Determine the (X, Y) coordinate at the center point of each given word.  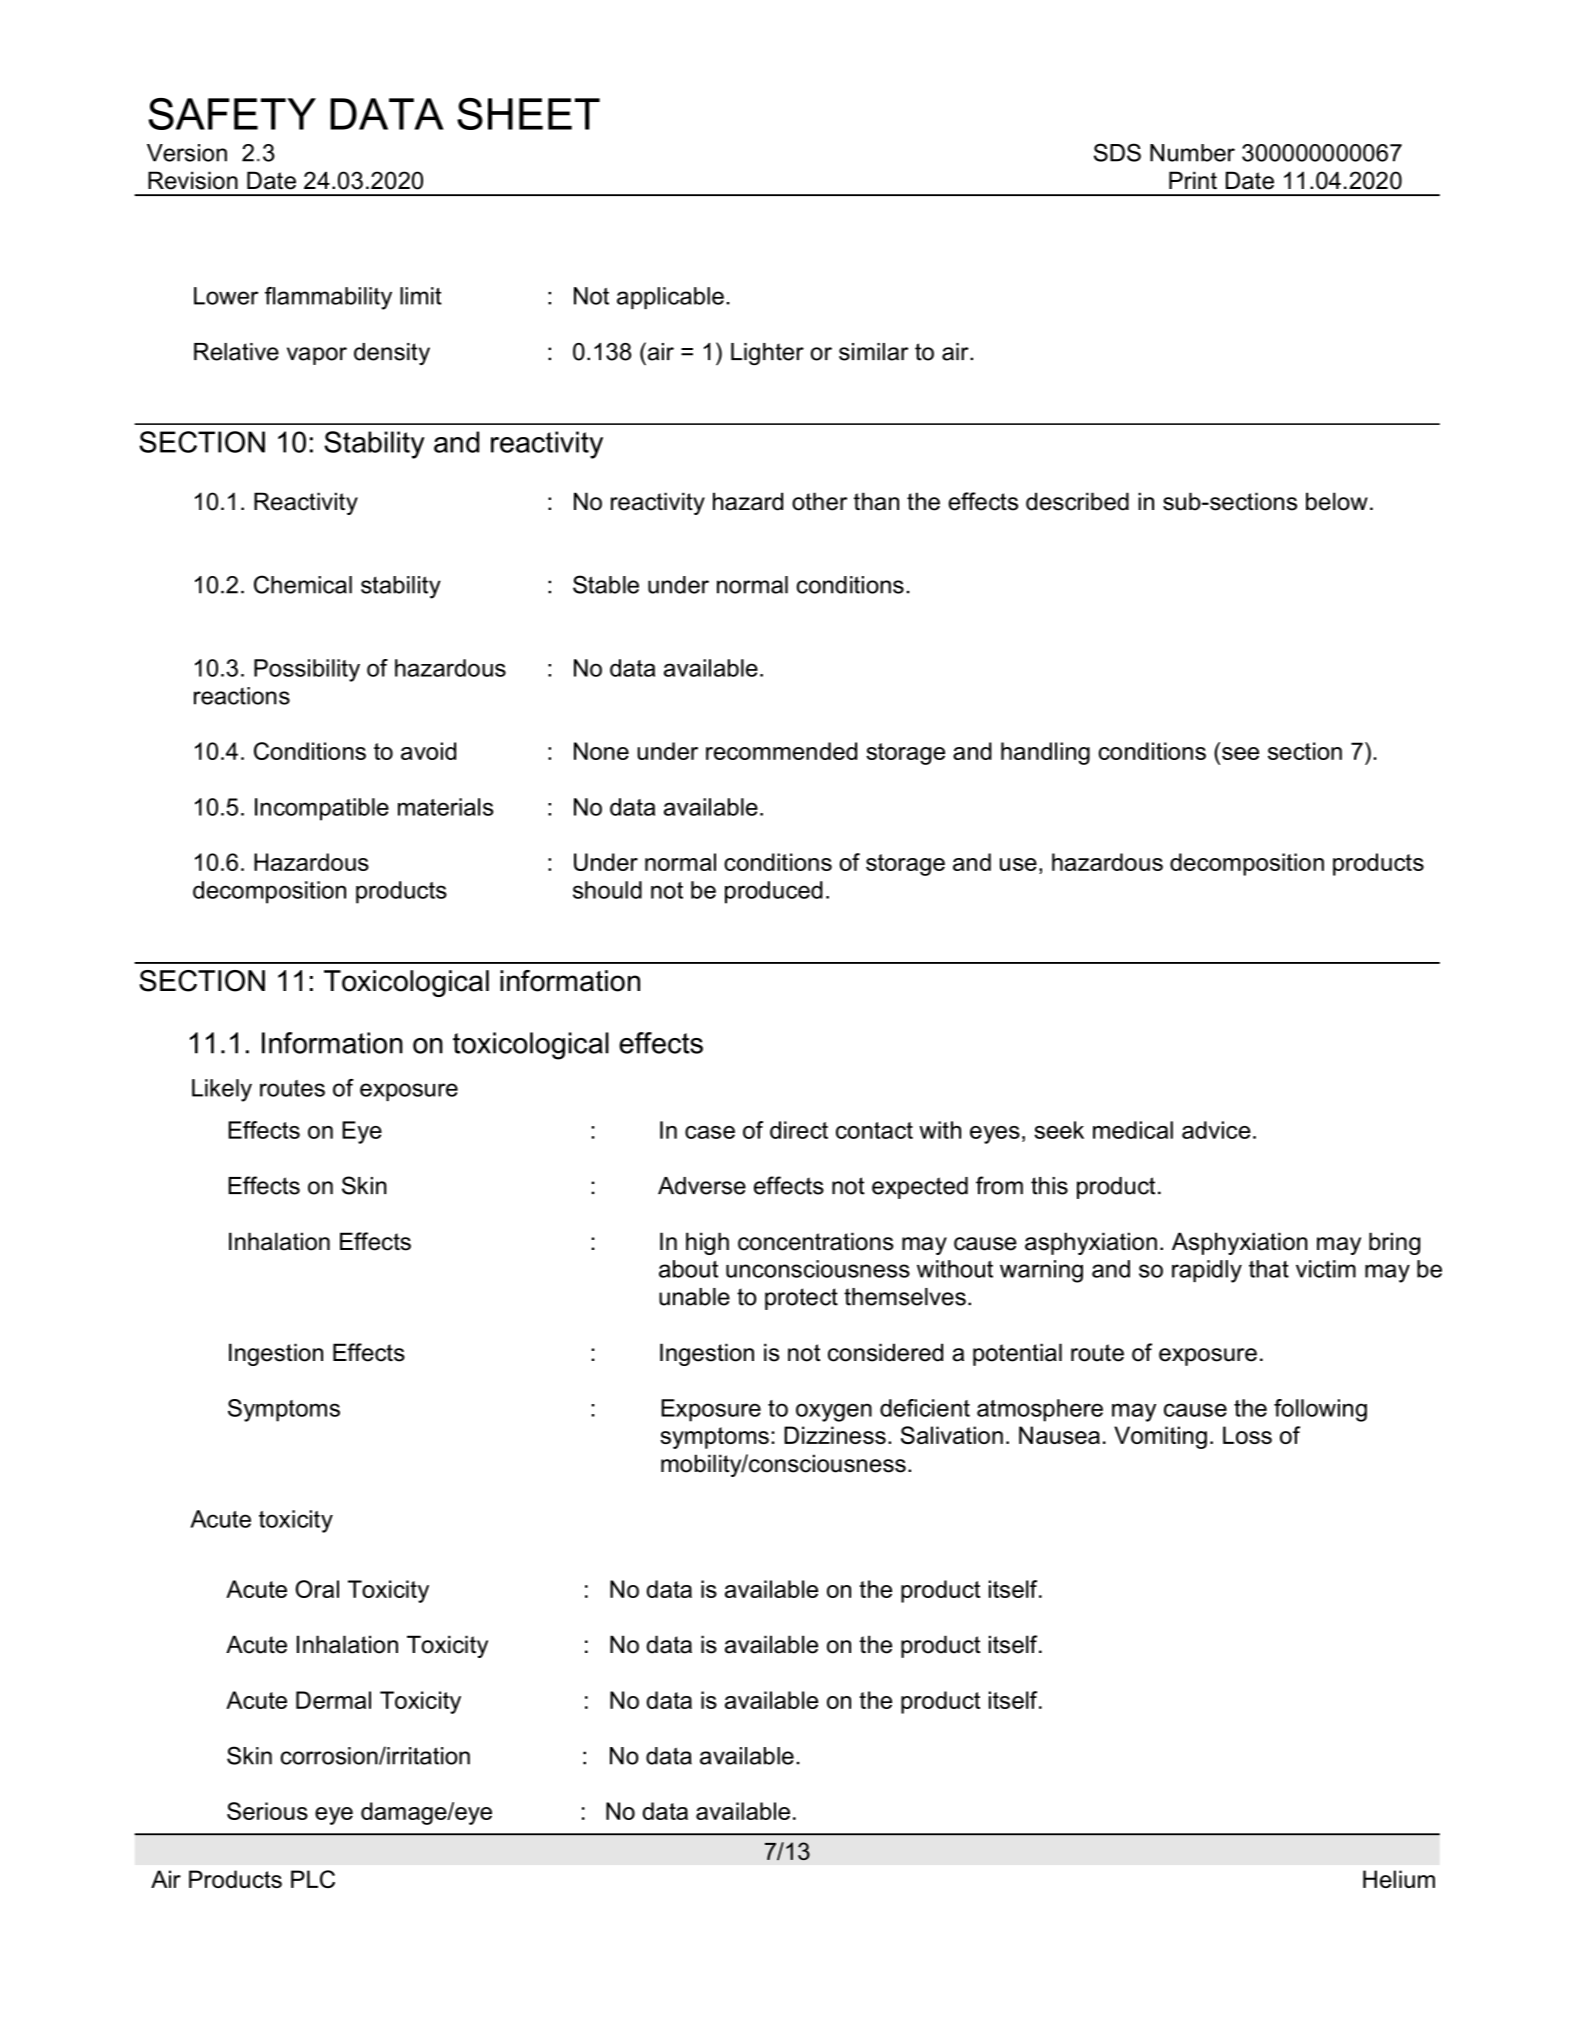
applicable (670, 298)
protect (801, 1299)
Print (1193, 180)
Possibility (307, 670)
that (1269, 1269)
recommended (781, 751)
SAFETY (232, 114)
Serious (267, 1811)
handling (1045, 753)
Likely (222, 1090)
